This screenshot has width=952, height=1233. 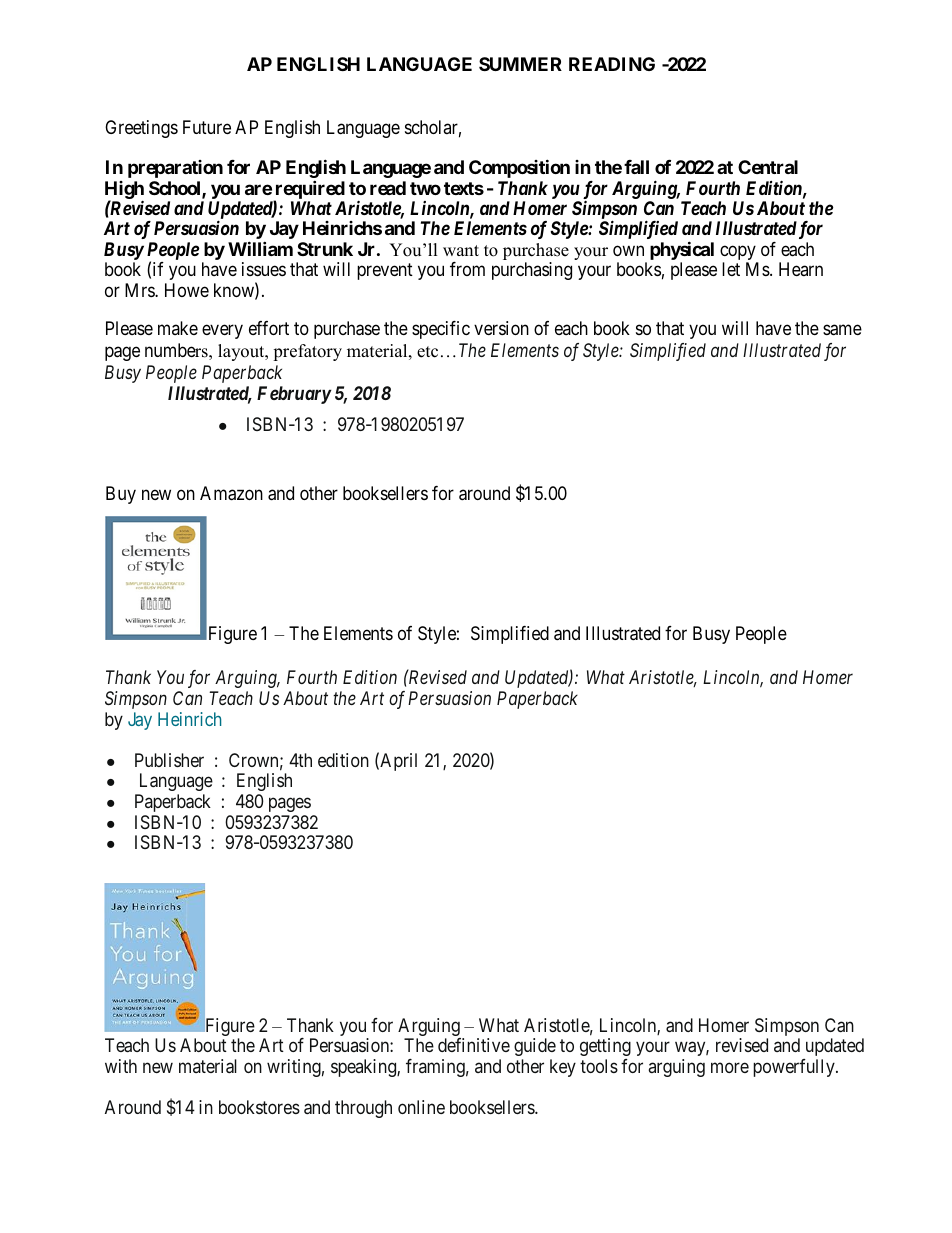 What do you see at coordinates (605, 1047) in the screenshot?
I see `getting` at bounding box center [605, 1047].
